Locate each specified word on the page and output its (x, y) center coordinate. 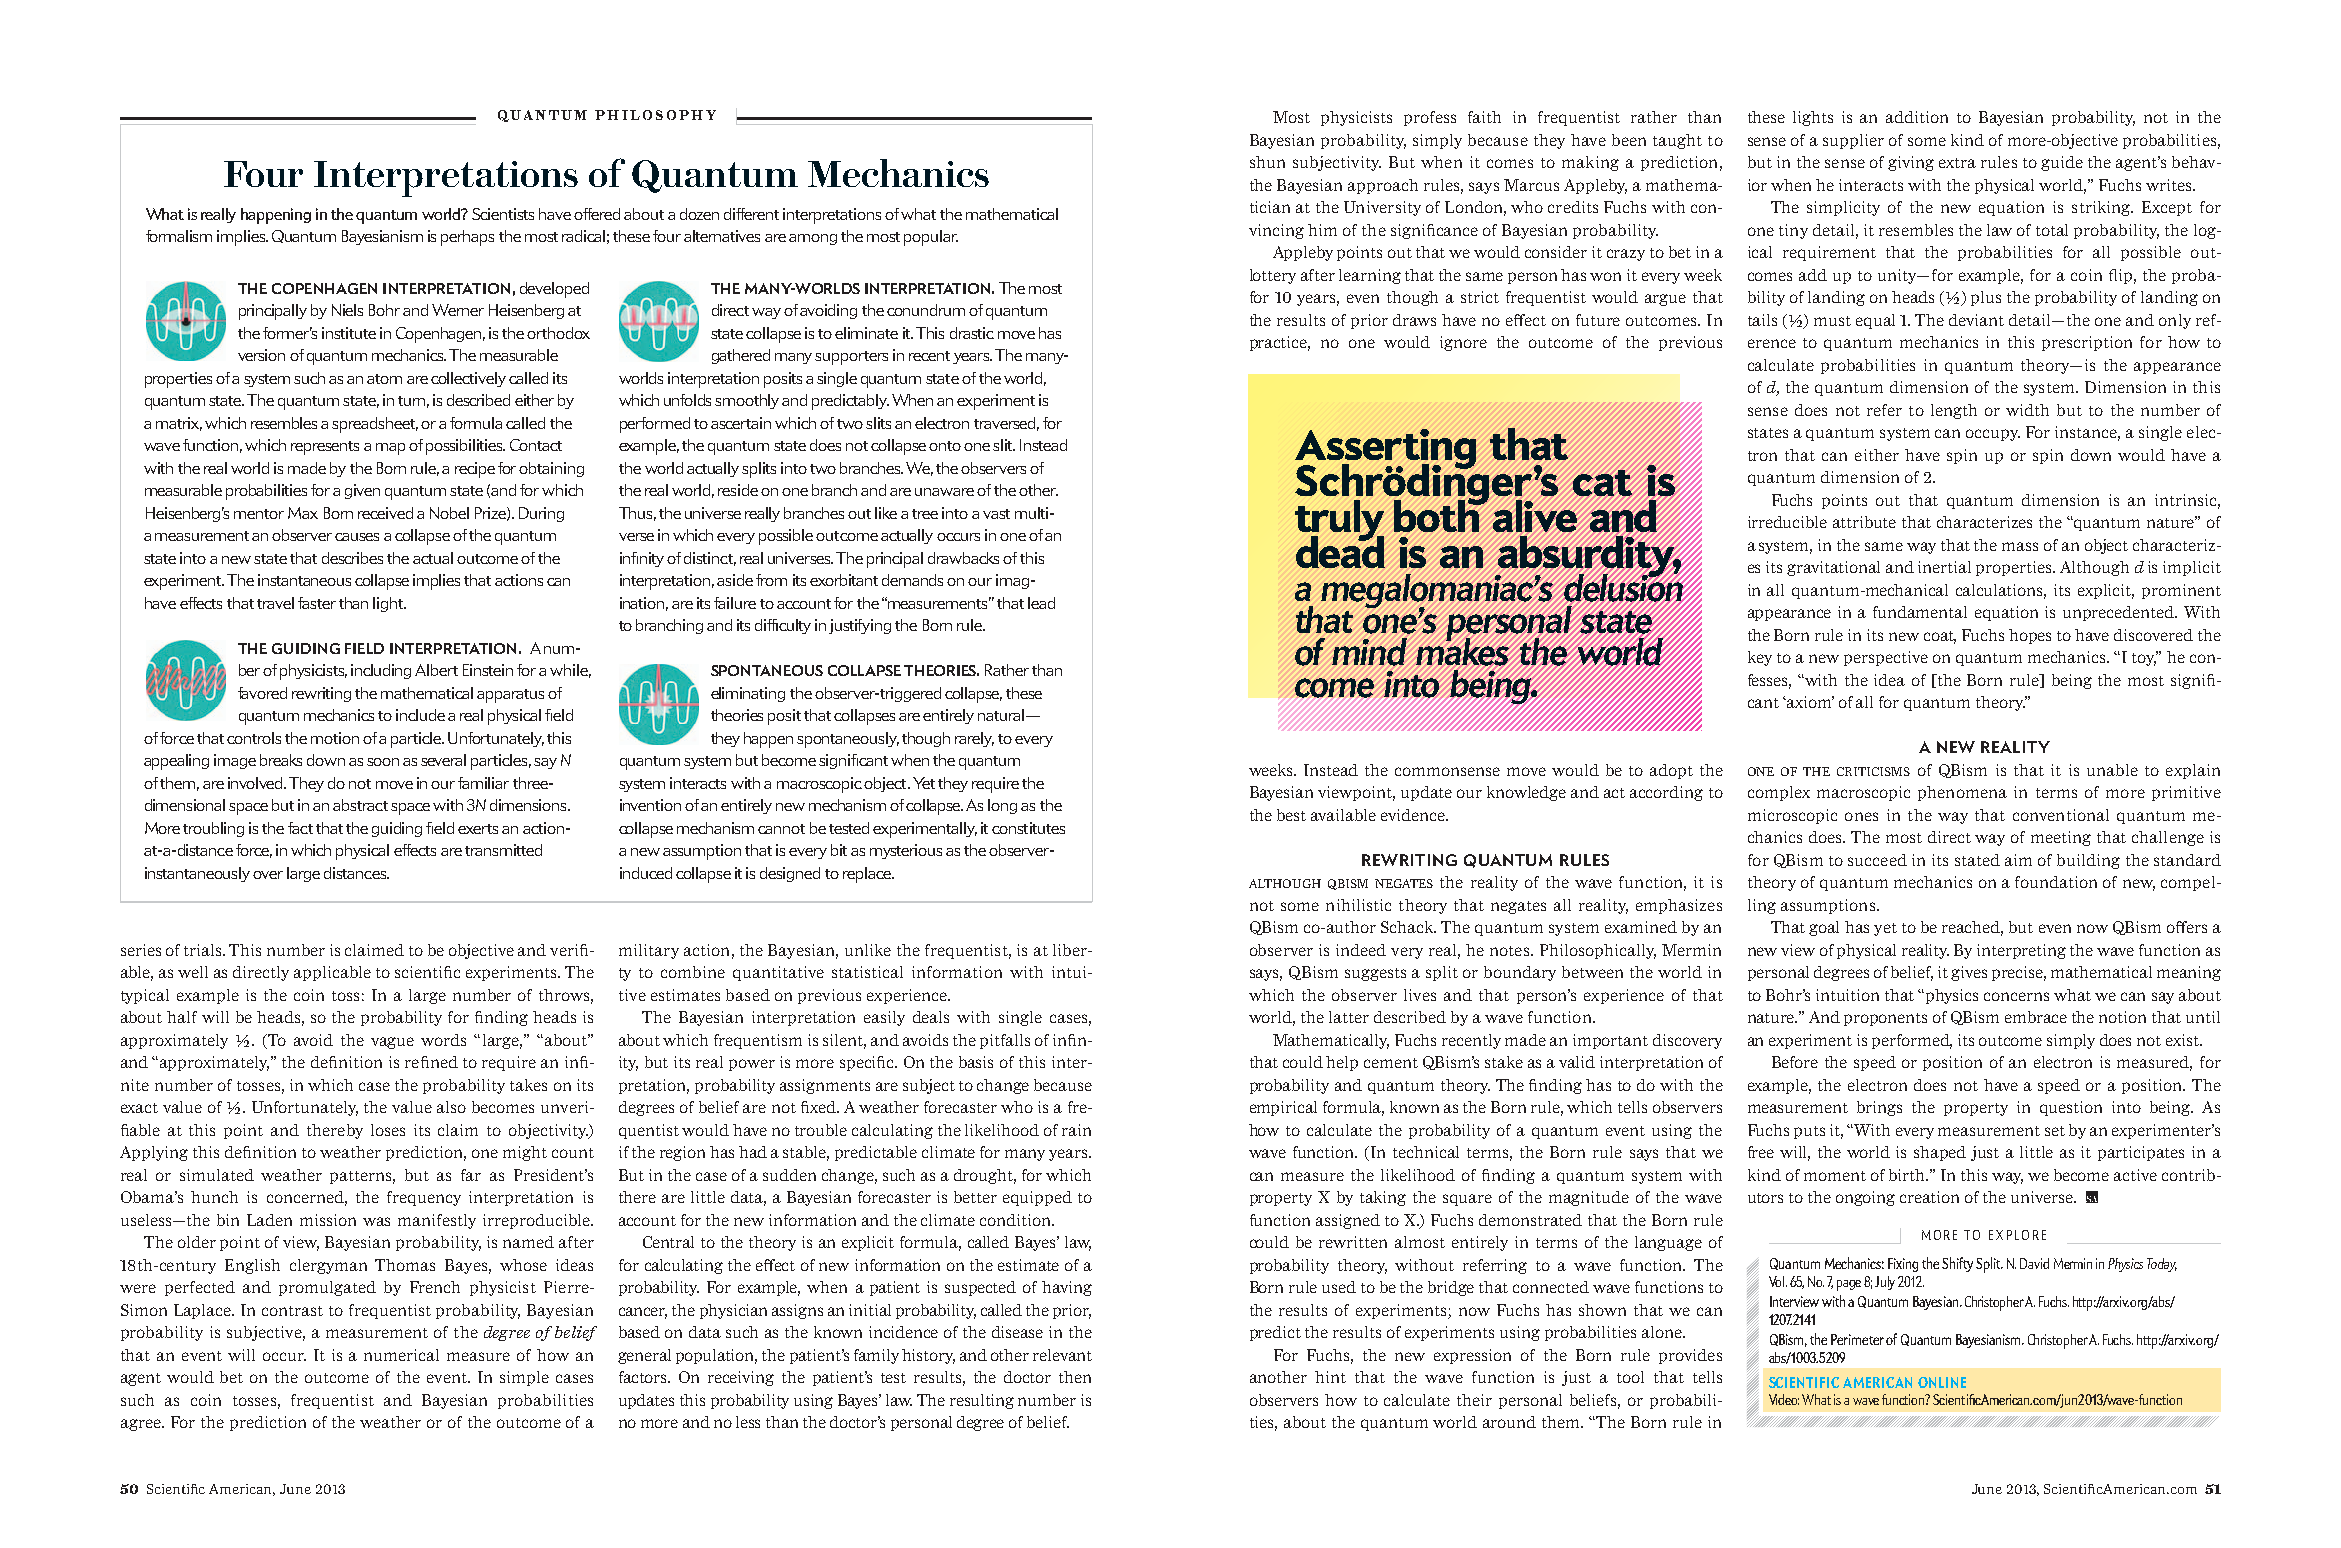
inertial (1944, 567)
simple (524, 1378)
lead (1041, 603)
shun (1267, 162)
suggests (1375, 974)
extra (1957, 163)
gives (1969, 973)
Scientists (503, 214)
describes (352, 558)
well (193, 972)
